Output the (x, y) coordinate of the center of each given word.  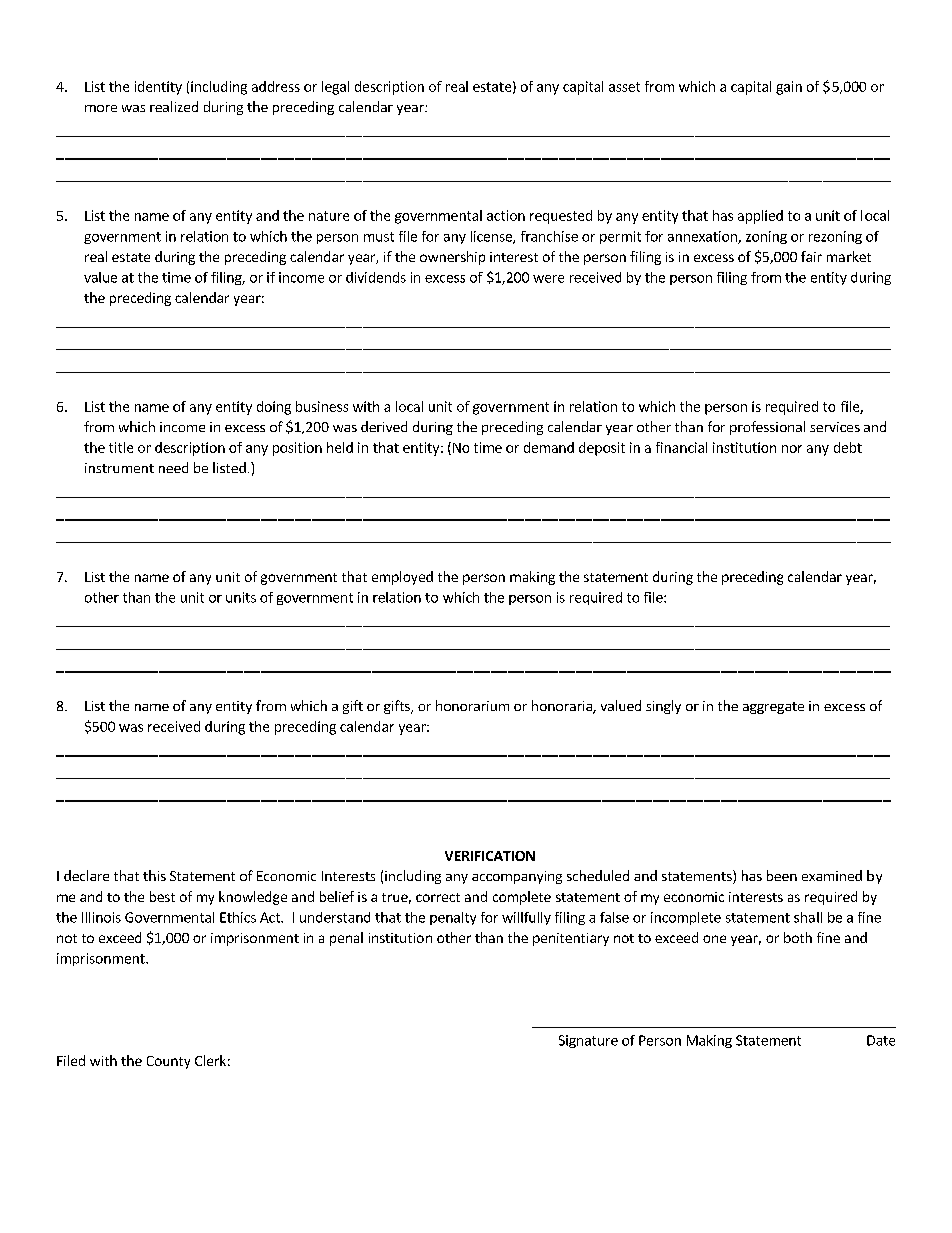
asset (624, 87)
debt (848, 447)
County (168, 1062)
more (101, 108)
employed (402, 578)
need (173, 467)
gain (789, 88)
